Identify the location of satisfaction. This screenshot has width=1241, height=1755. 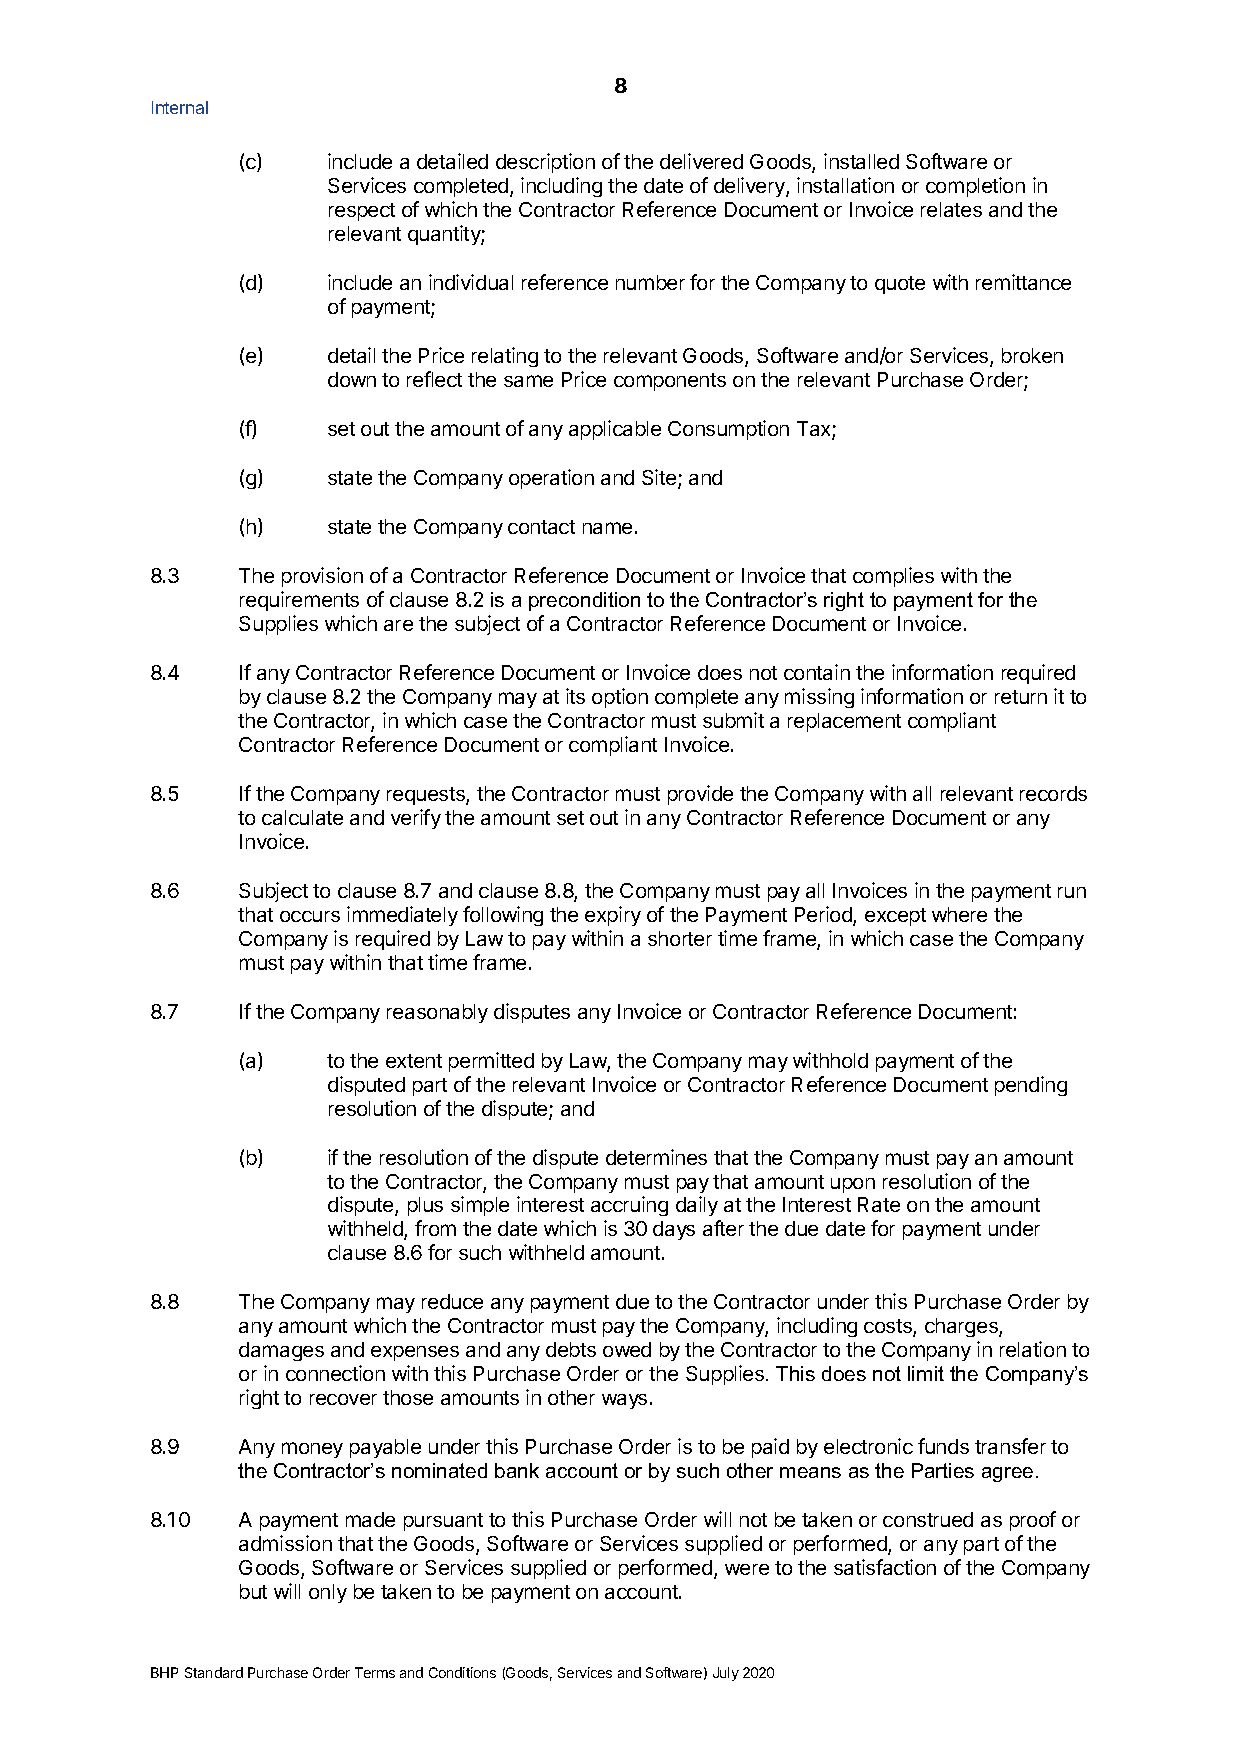
(885, 1567).
